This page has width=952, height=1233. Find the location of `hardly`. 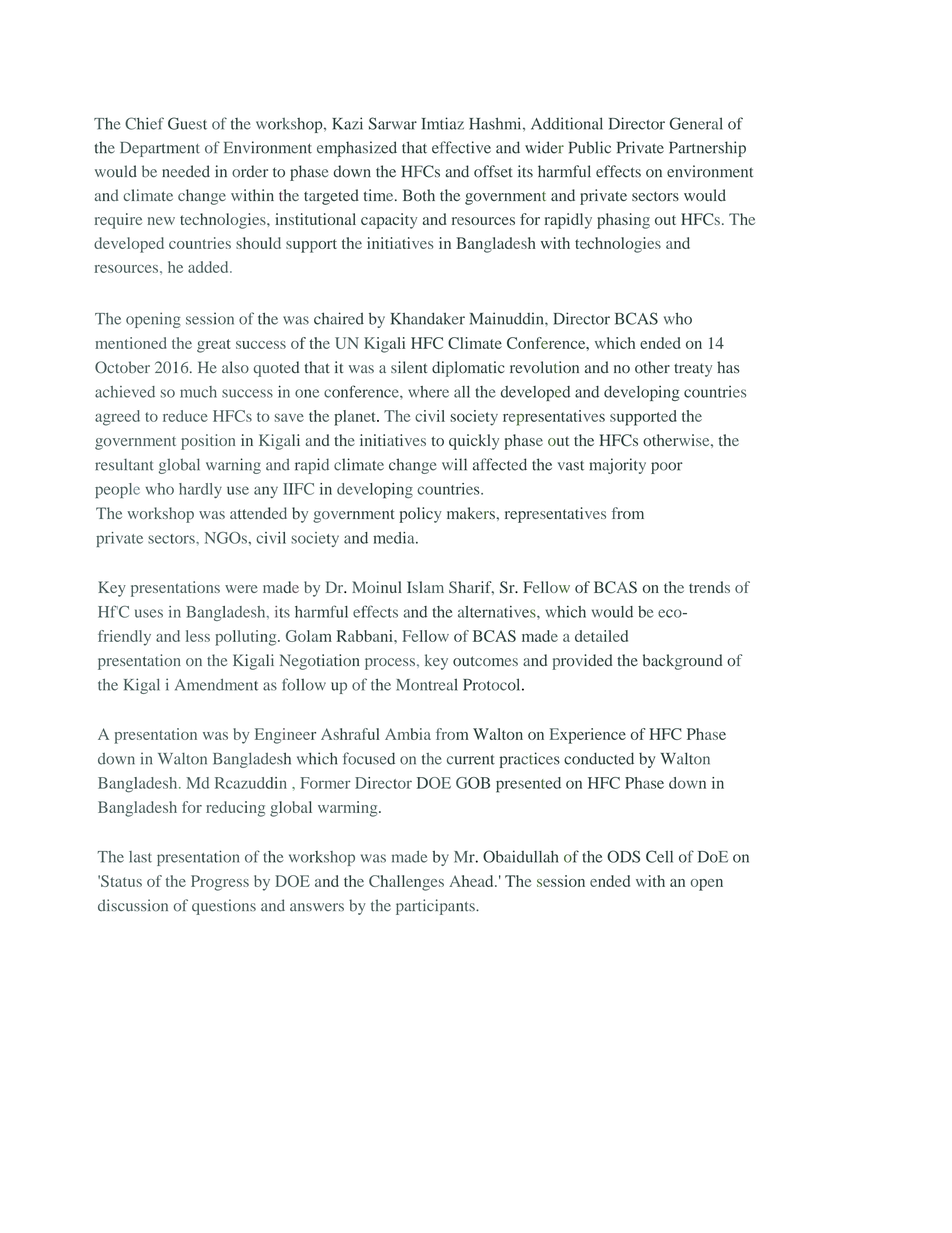

hardly is located at coordinates (200, 490).
